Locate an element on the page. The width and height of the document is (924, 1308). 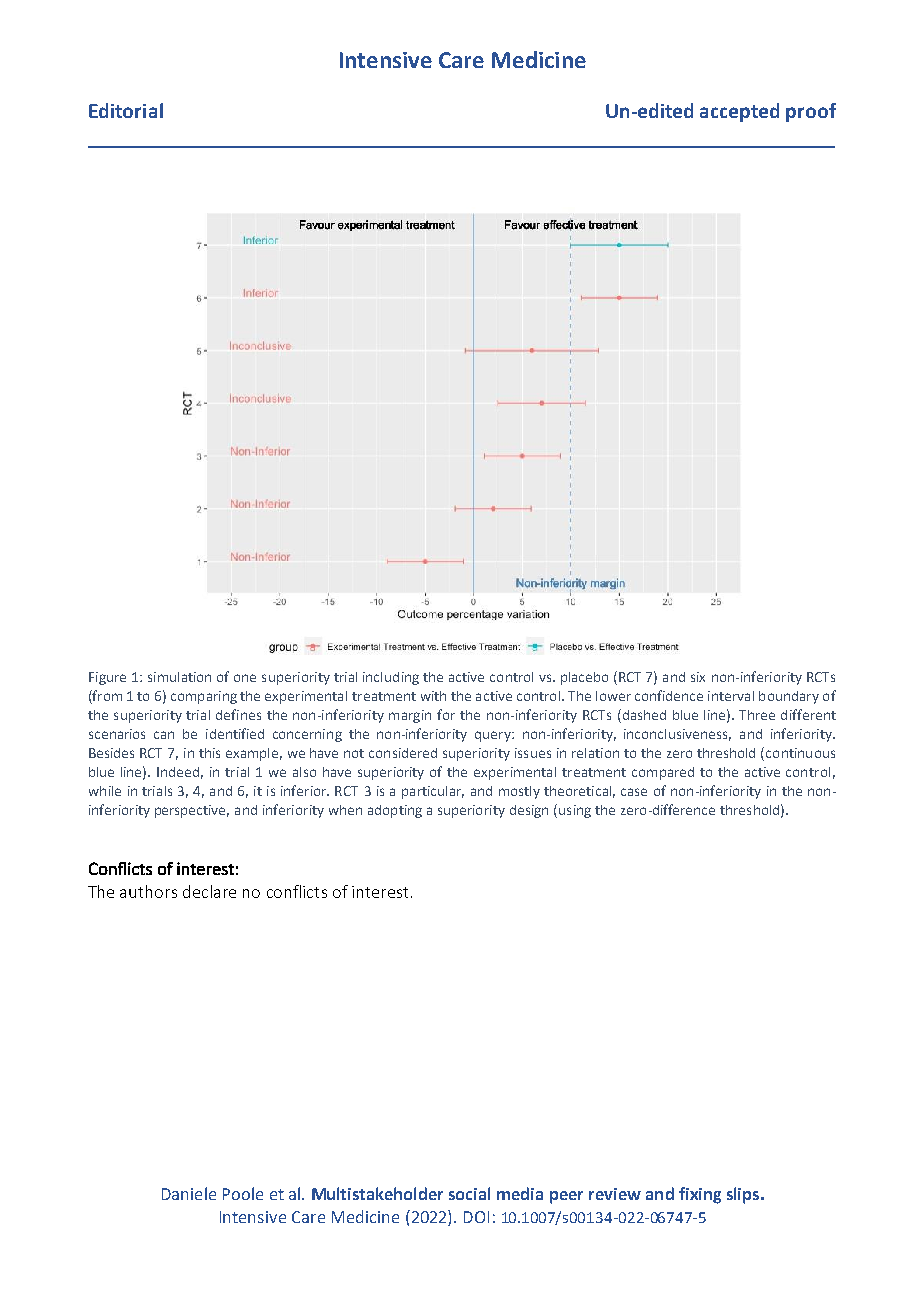
declare is located at coordinates (209, 891).
